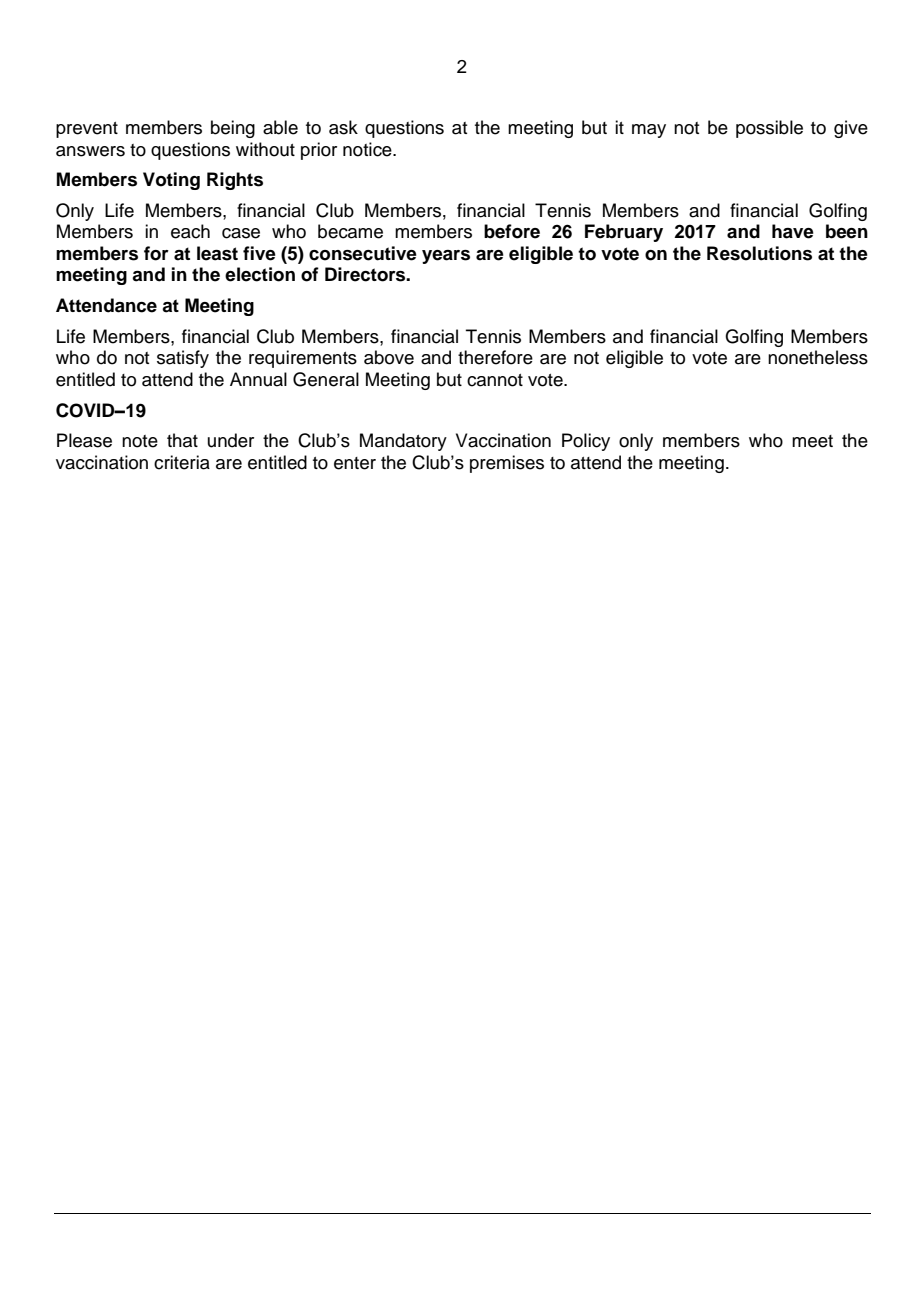 This screenshot has width=924, height=1308. Describe the element at coordinates (183, 359) in the screenshot. I see `satisfy` at that location.
